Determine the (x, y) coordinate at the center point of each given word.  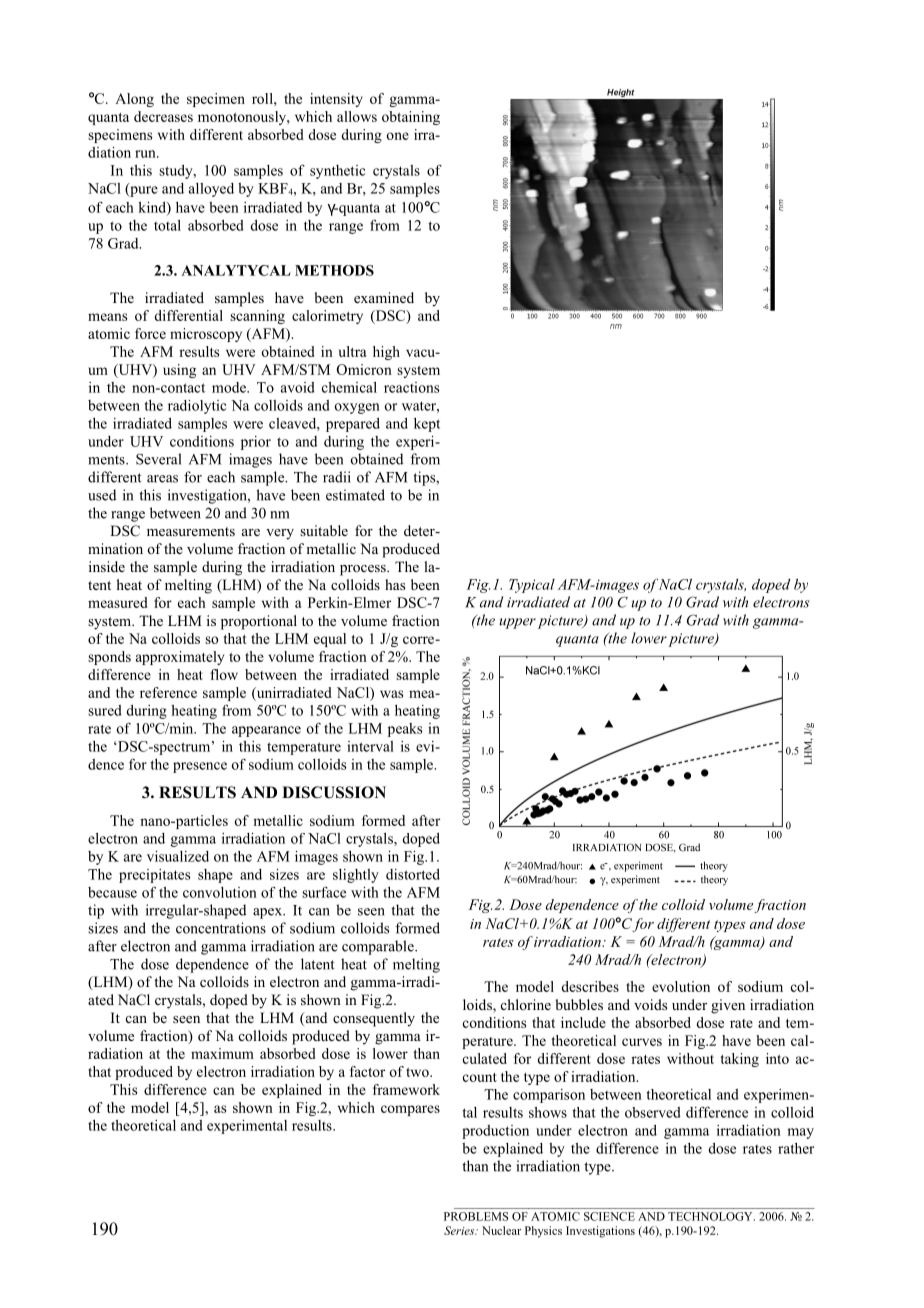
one (397, 136)
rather (796, 1148)
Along (134, 100)
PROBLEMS (476, 1216)
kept (427, 425)
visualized (178, 856)
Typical (532, 586)
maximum (222, 1053)
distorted (413, 874)
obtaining (411, 118)
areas (162, 479)
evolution (681, 986)
